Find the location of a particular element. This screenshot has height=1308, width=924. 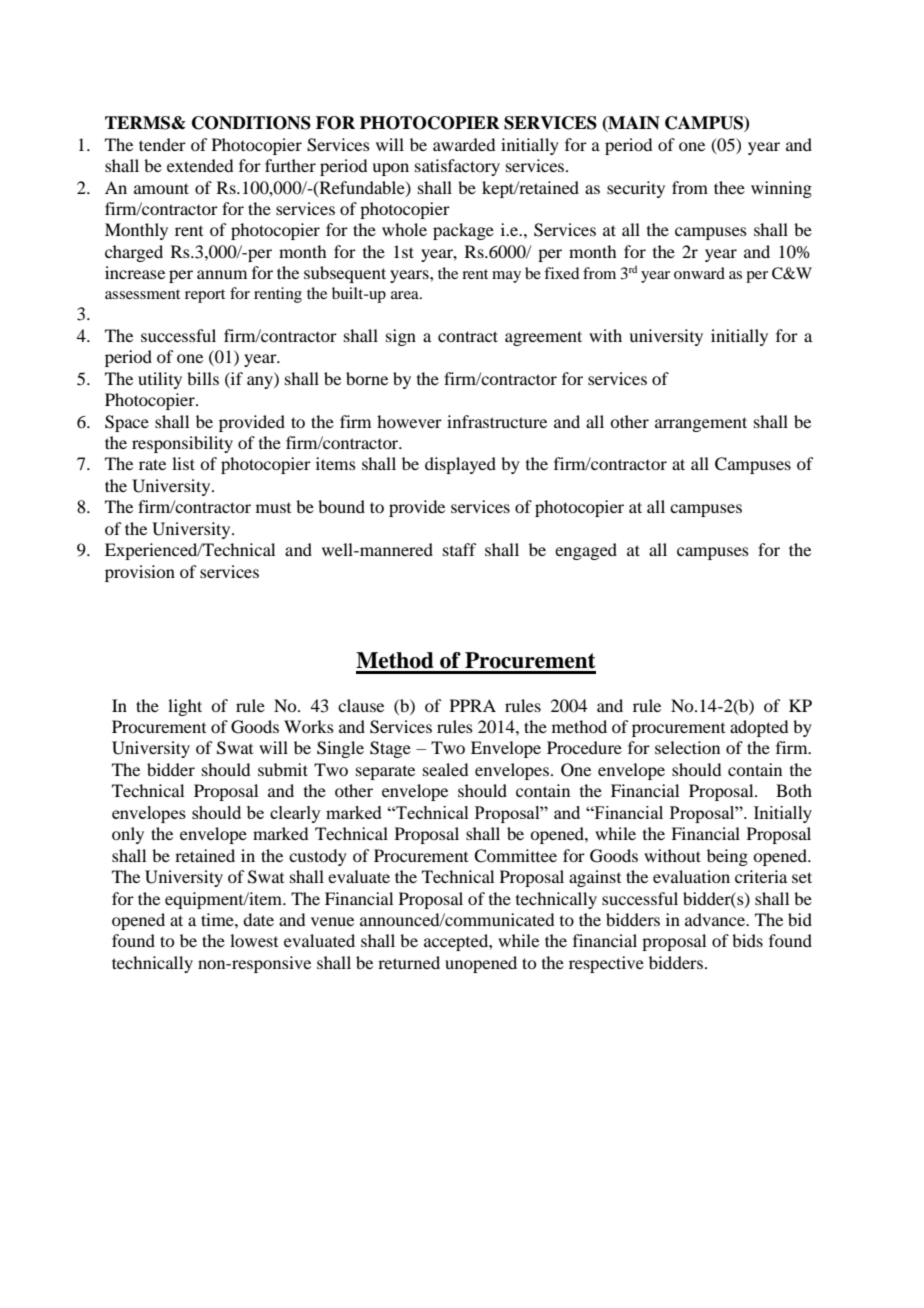

lowest is located at coordinates (254, 940).
